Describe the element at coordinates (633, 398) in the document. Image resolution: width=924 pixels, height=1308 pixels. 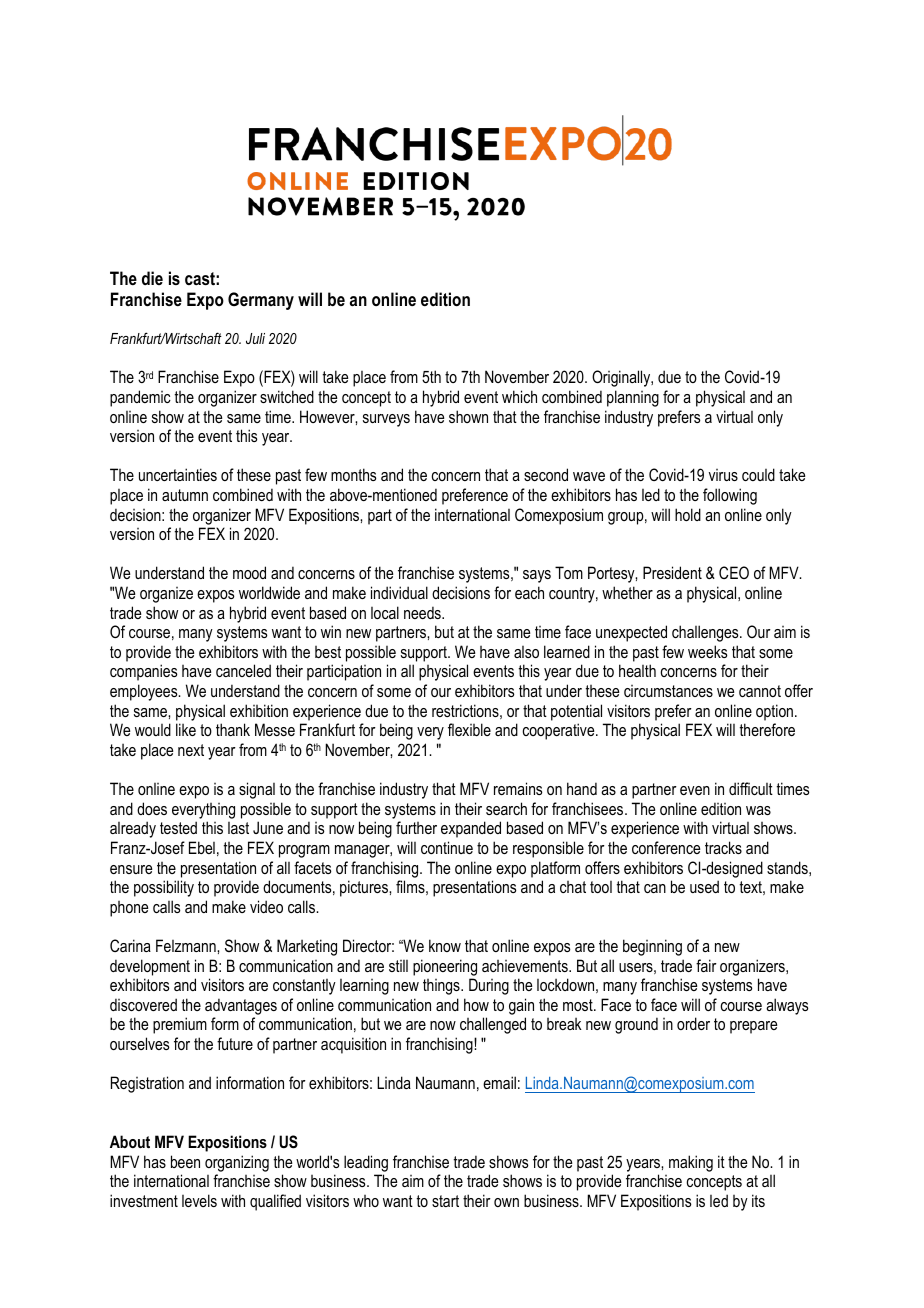
I see `planning` at that location.
